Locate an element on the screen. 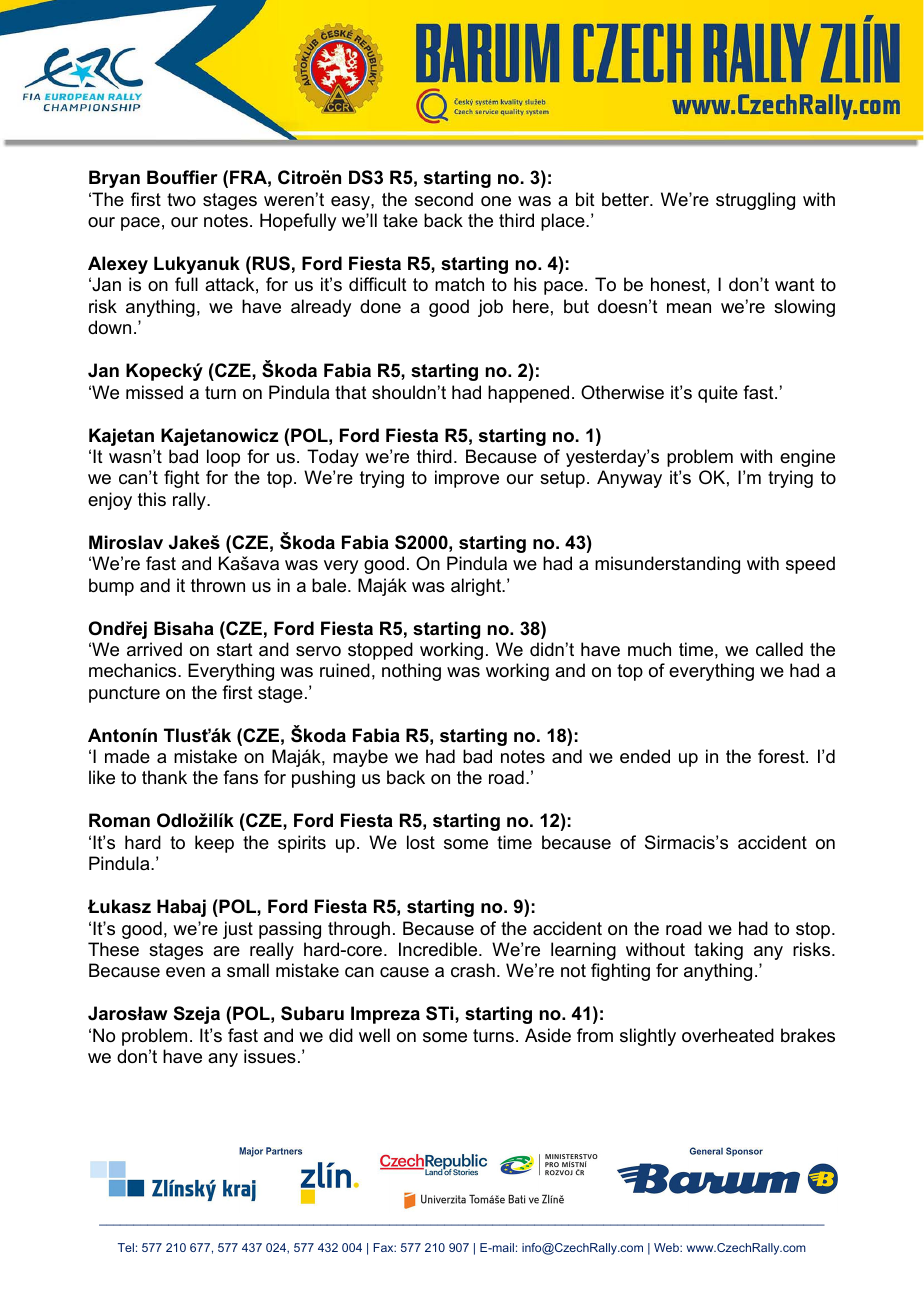 The height and width of the screenshot is (1308, 924). crash is located at coordinates (473, 970).
